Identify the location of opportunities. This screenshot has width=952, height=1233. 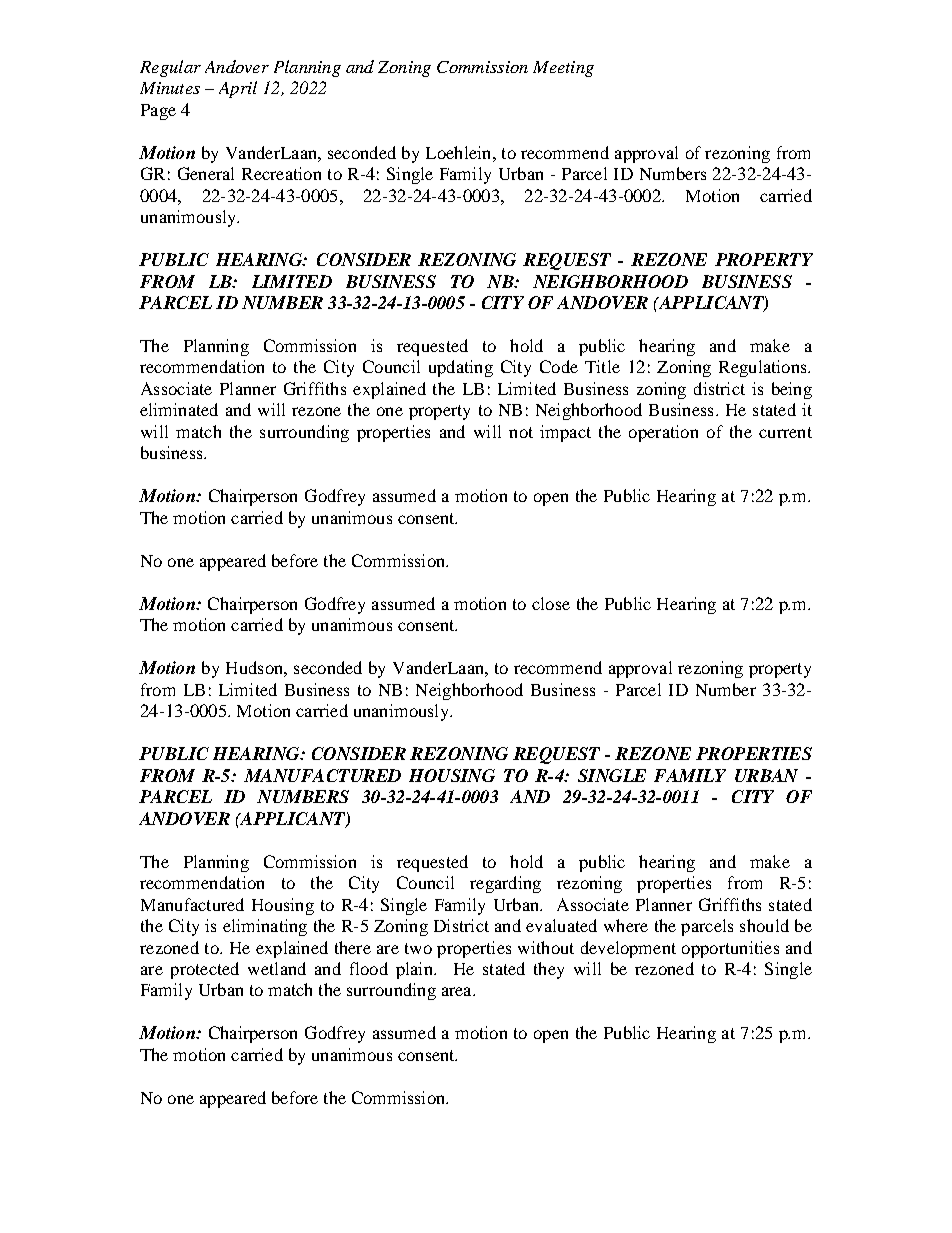
(730, 949).
